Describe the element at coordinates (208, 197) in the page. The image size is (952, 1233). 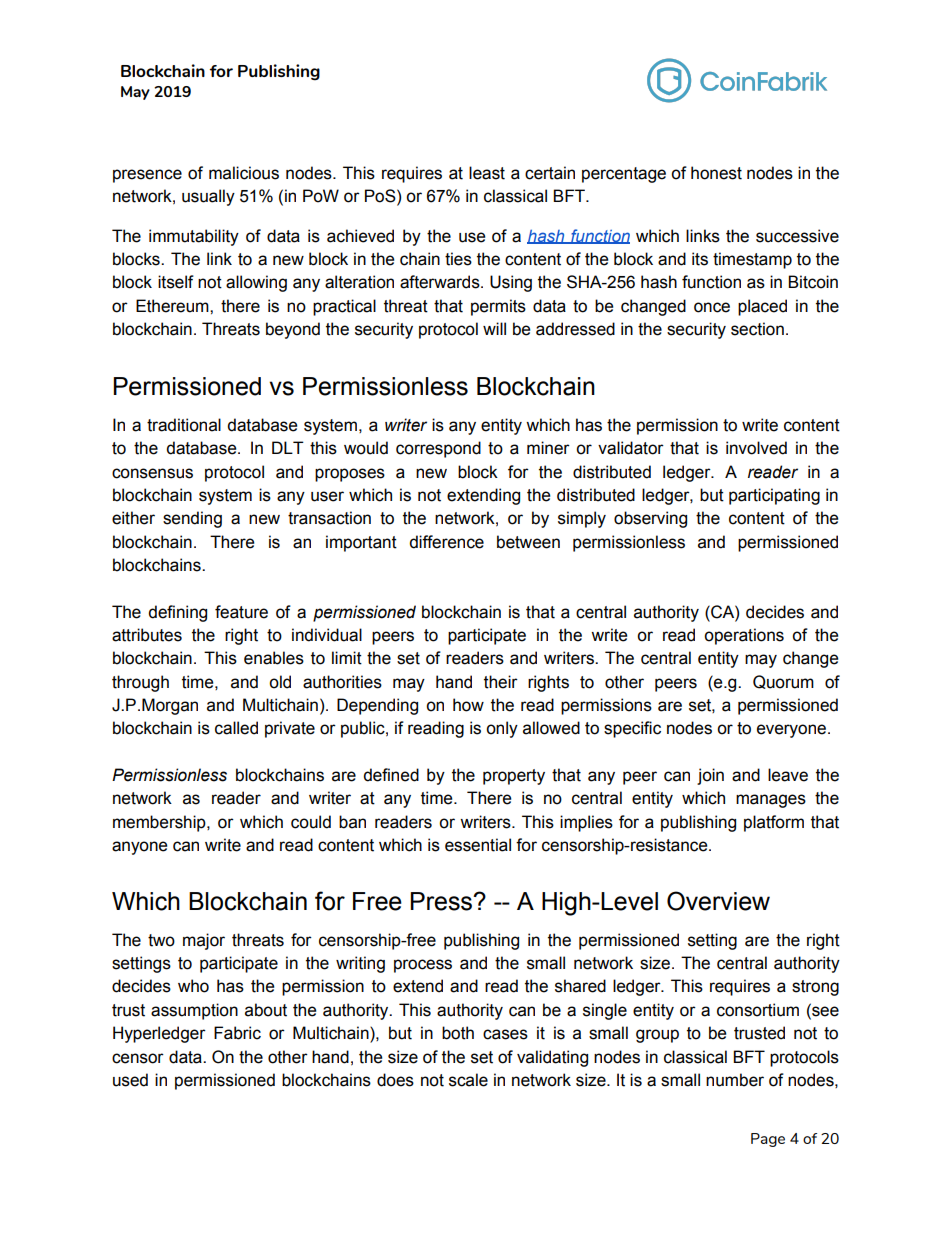
I see `usually` at that location.
